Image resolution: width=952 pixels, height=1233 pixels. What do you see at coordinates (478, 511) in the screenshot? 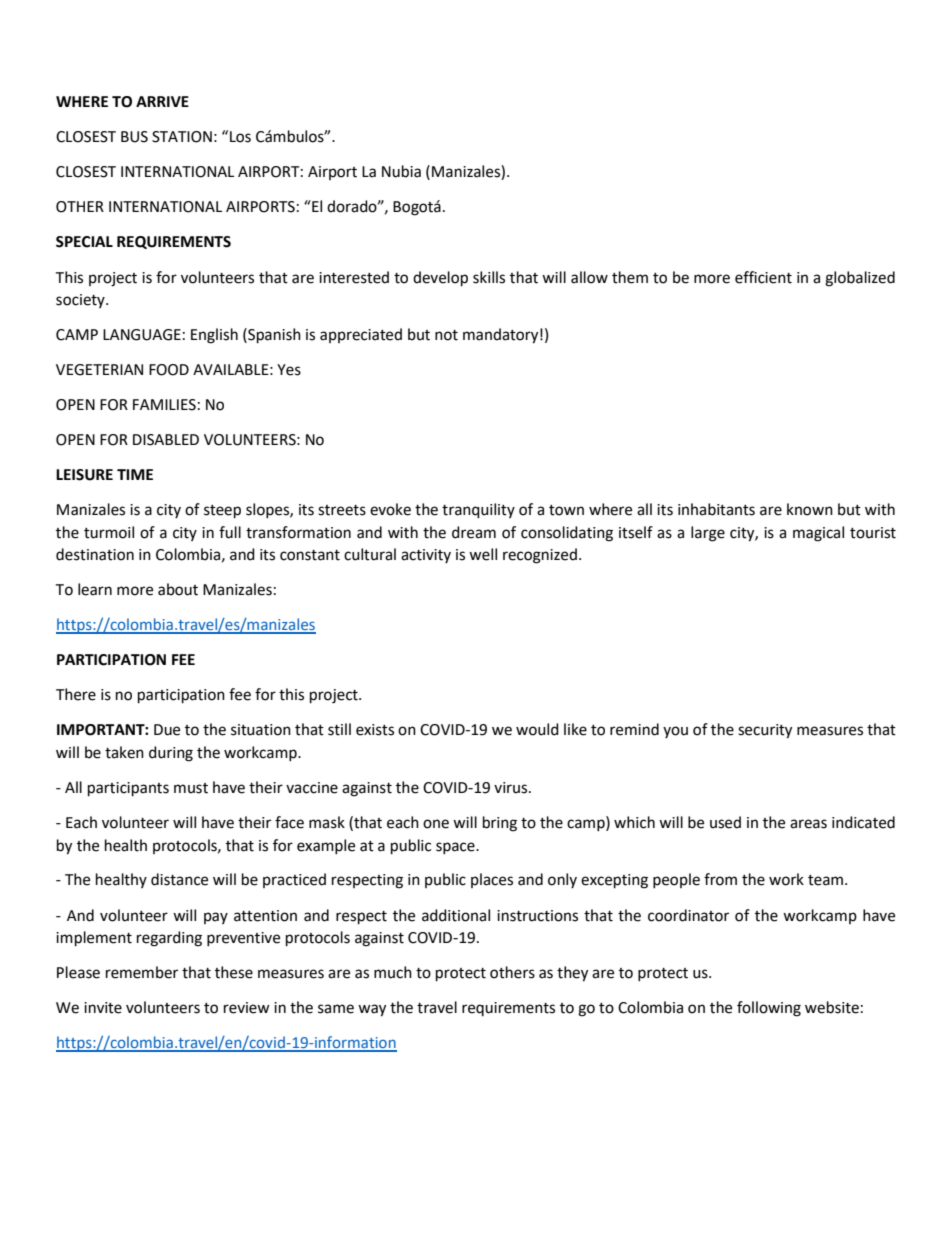
I see `tranquility` at bounding box center [478, 511].
